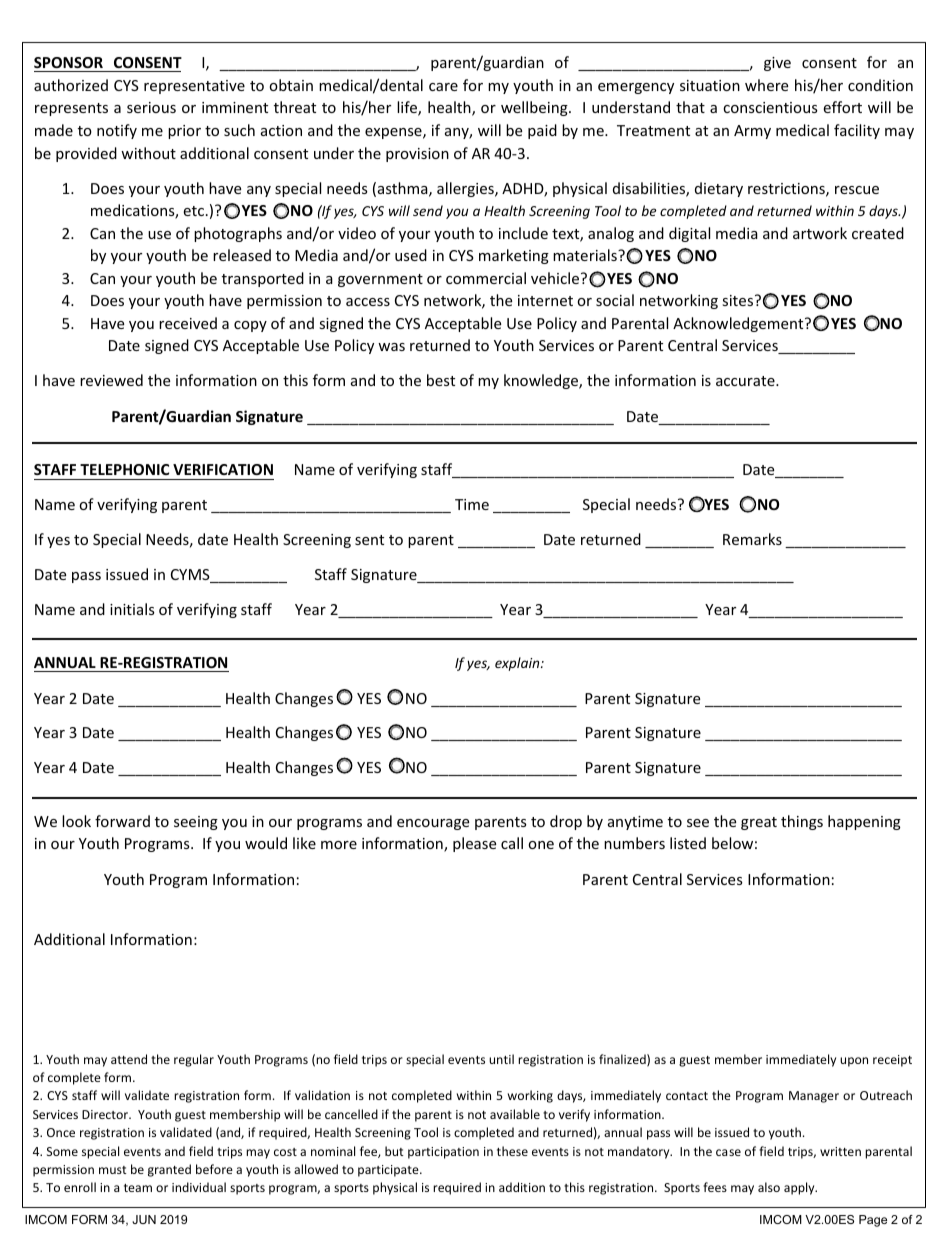 Image resolution: width=952 pixels, height=1233 pixels. I want to click on initials, so click(132, 609).
